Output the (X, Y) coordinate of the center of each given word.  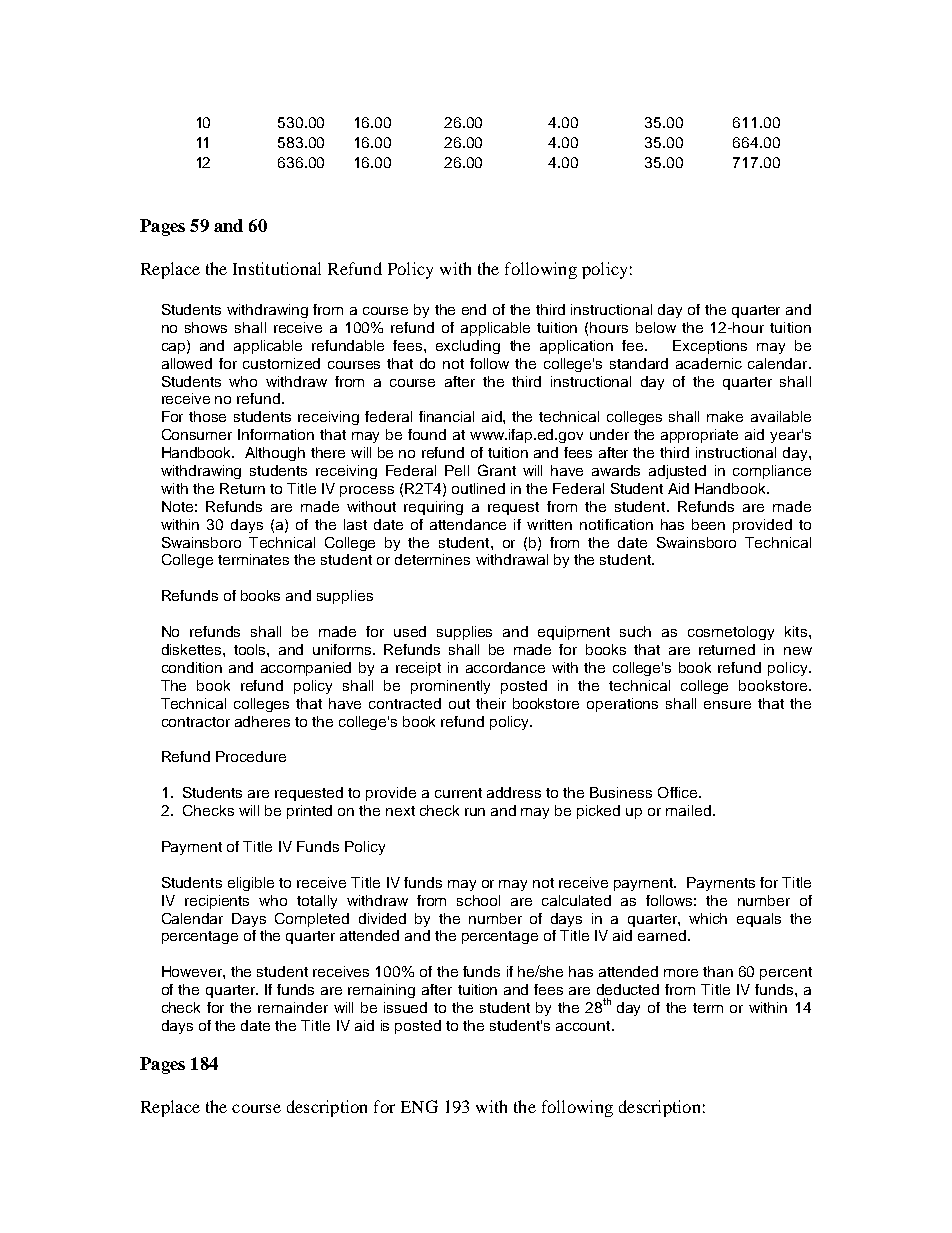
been (708, 524)
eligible (251, 884)
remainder (293, 1007)
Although (275, 454)
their (491, 703)
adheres (262, 721)
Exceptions (710, 347)
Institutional (277, 268)
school (478, 900)
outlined (478, 488)
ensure (727, 705)
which (708, 918)
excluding (468, 347)
